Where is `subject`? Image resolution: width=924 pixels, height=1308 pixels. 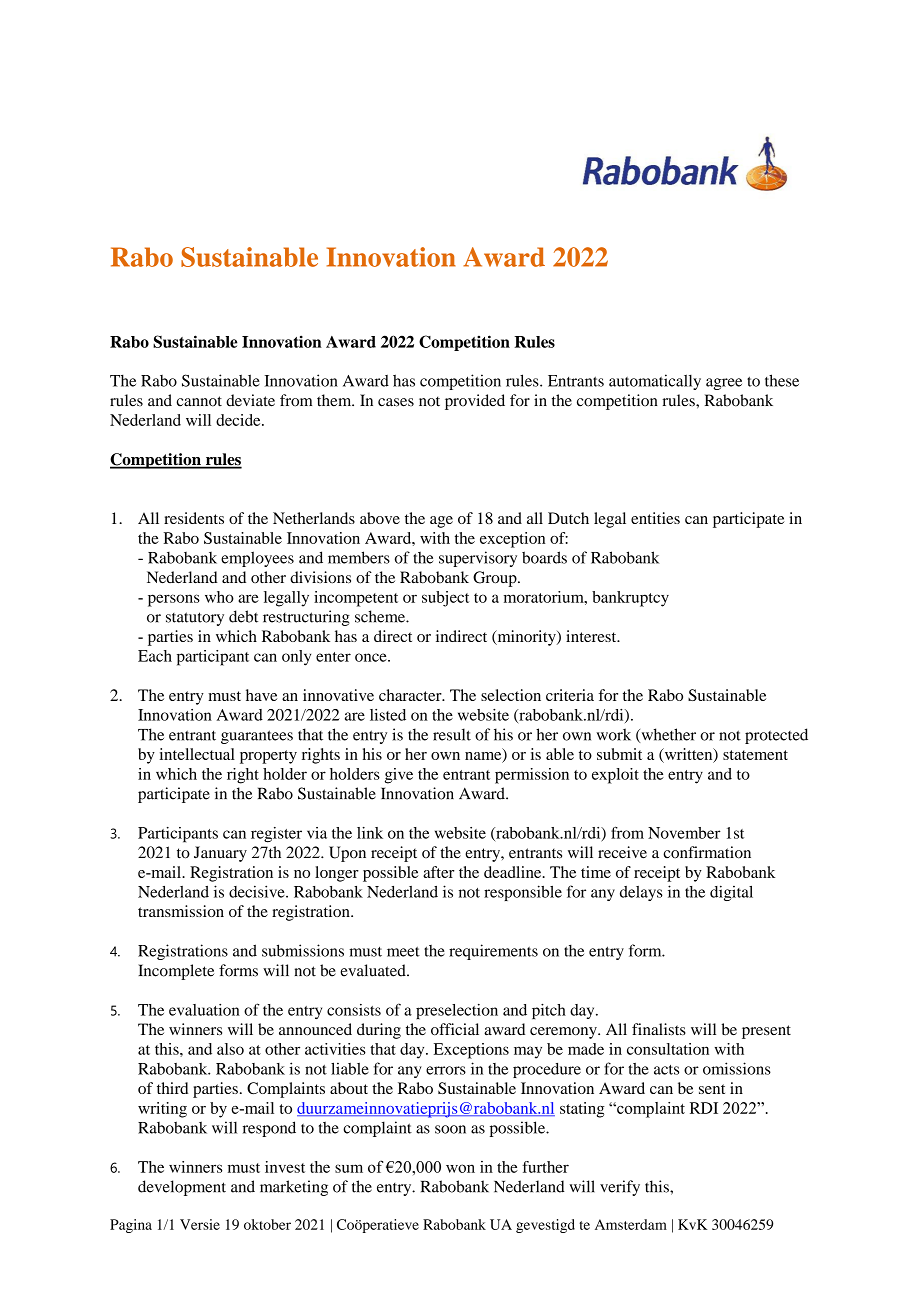
subject is located at coordinates (445, 599).
